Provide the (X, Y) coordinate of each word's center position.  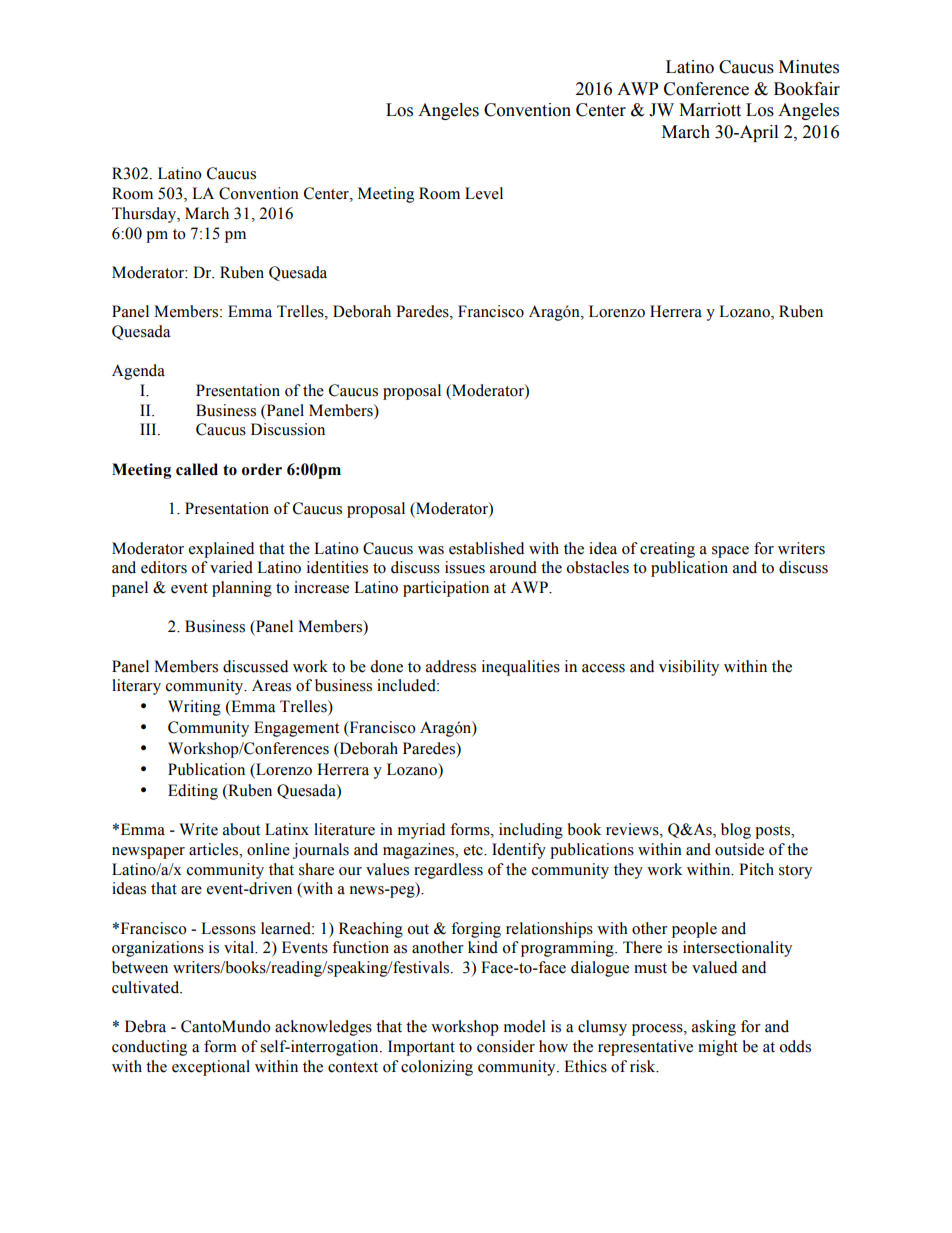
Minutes (809, 67)
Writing (194, 708)
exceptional (211, 1068)
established (486, 548)
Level (484, 193)
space (730, 552)
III (149, 429)
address (451, 666)
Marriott (710, 110)
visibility (689, 668)
